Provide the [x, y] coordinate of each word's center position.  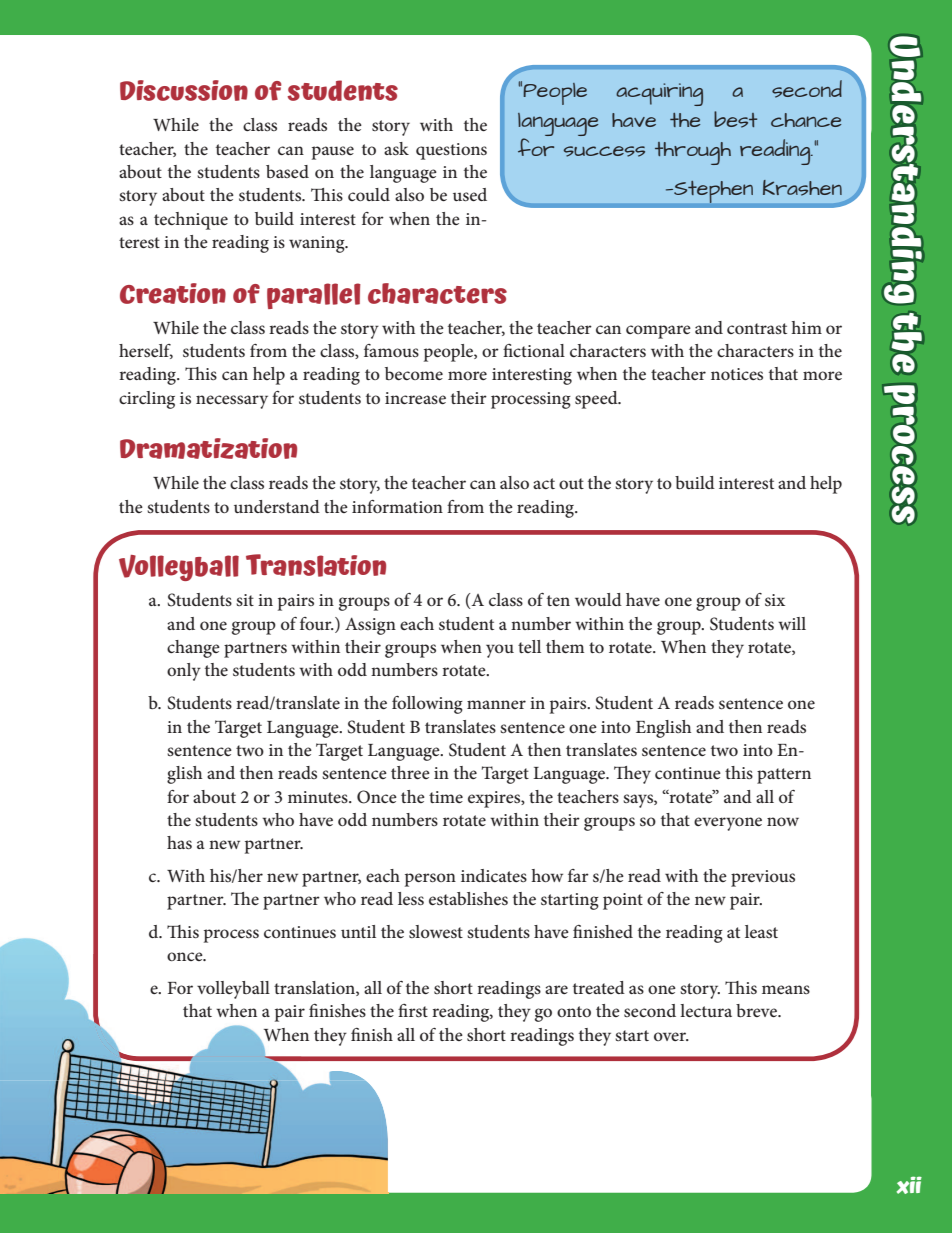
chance [806, 120]
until [358, 931]
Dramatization [208, 448]
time [446, 797]
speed [597, 400]
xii [909, 1185]
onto [574, 1011]
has [179, 842]
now [783, 821]
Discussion [184, 90]
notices [737, 374]
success [604, 151]
